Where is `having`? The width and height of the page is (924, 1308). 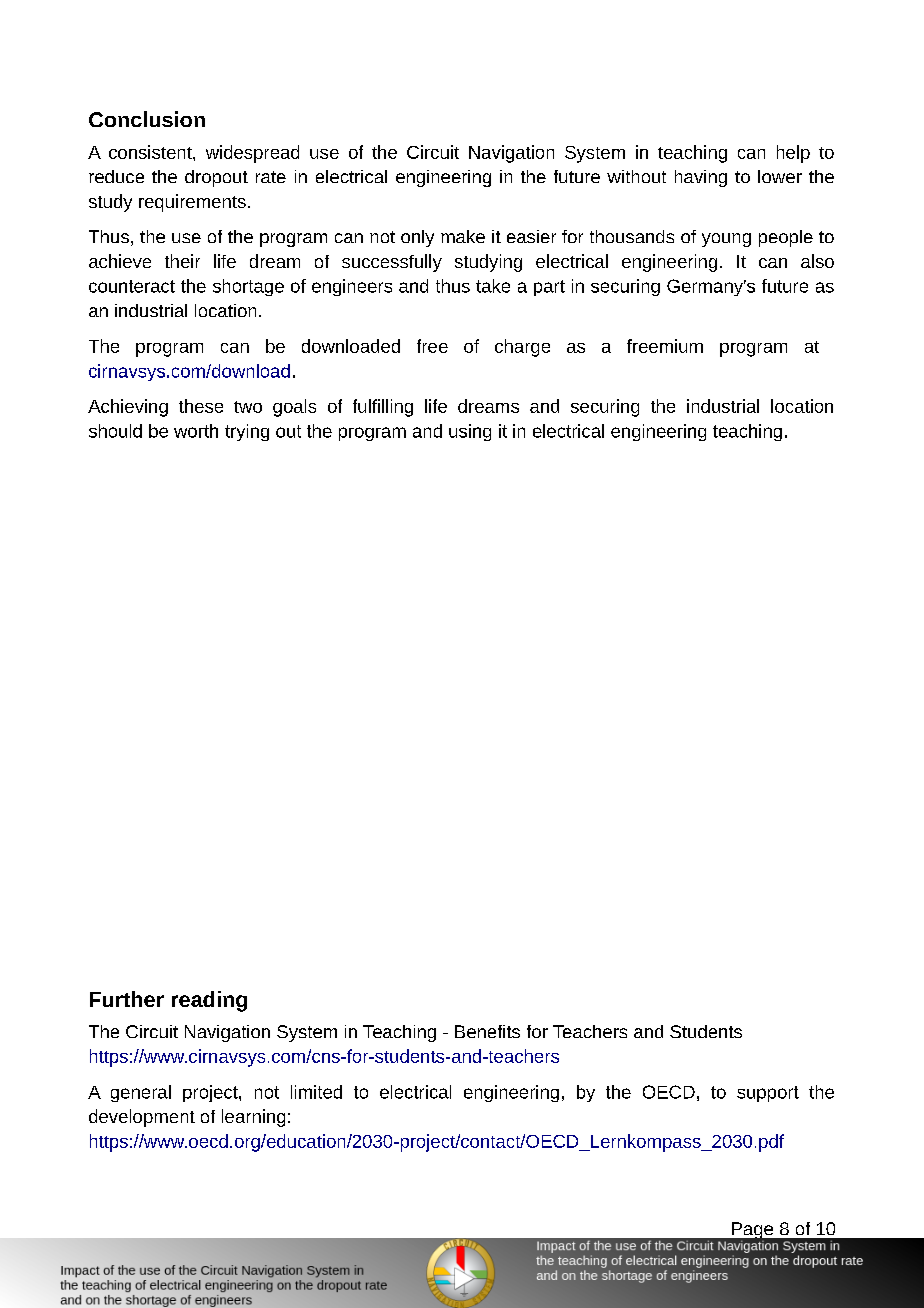
having is located at coordinates (701, 178).
